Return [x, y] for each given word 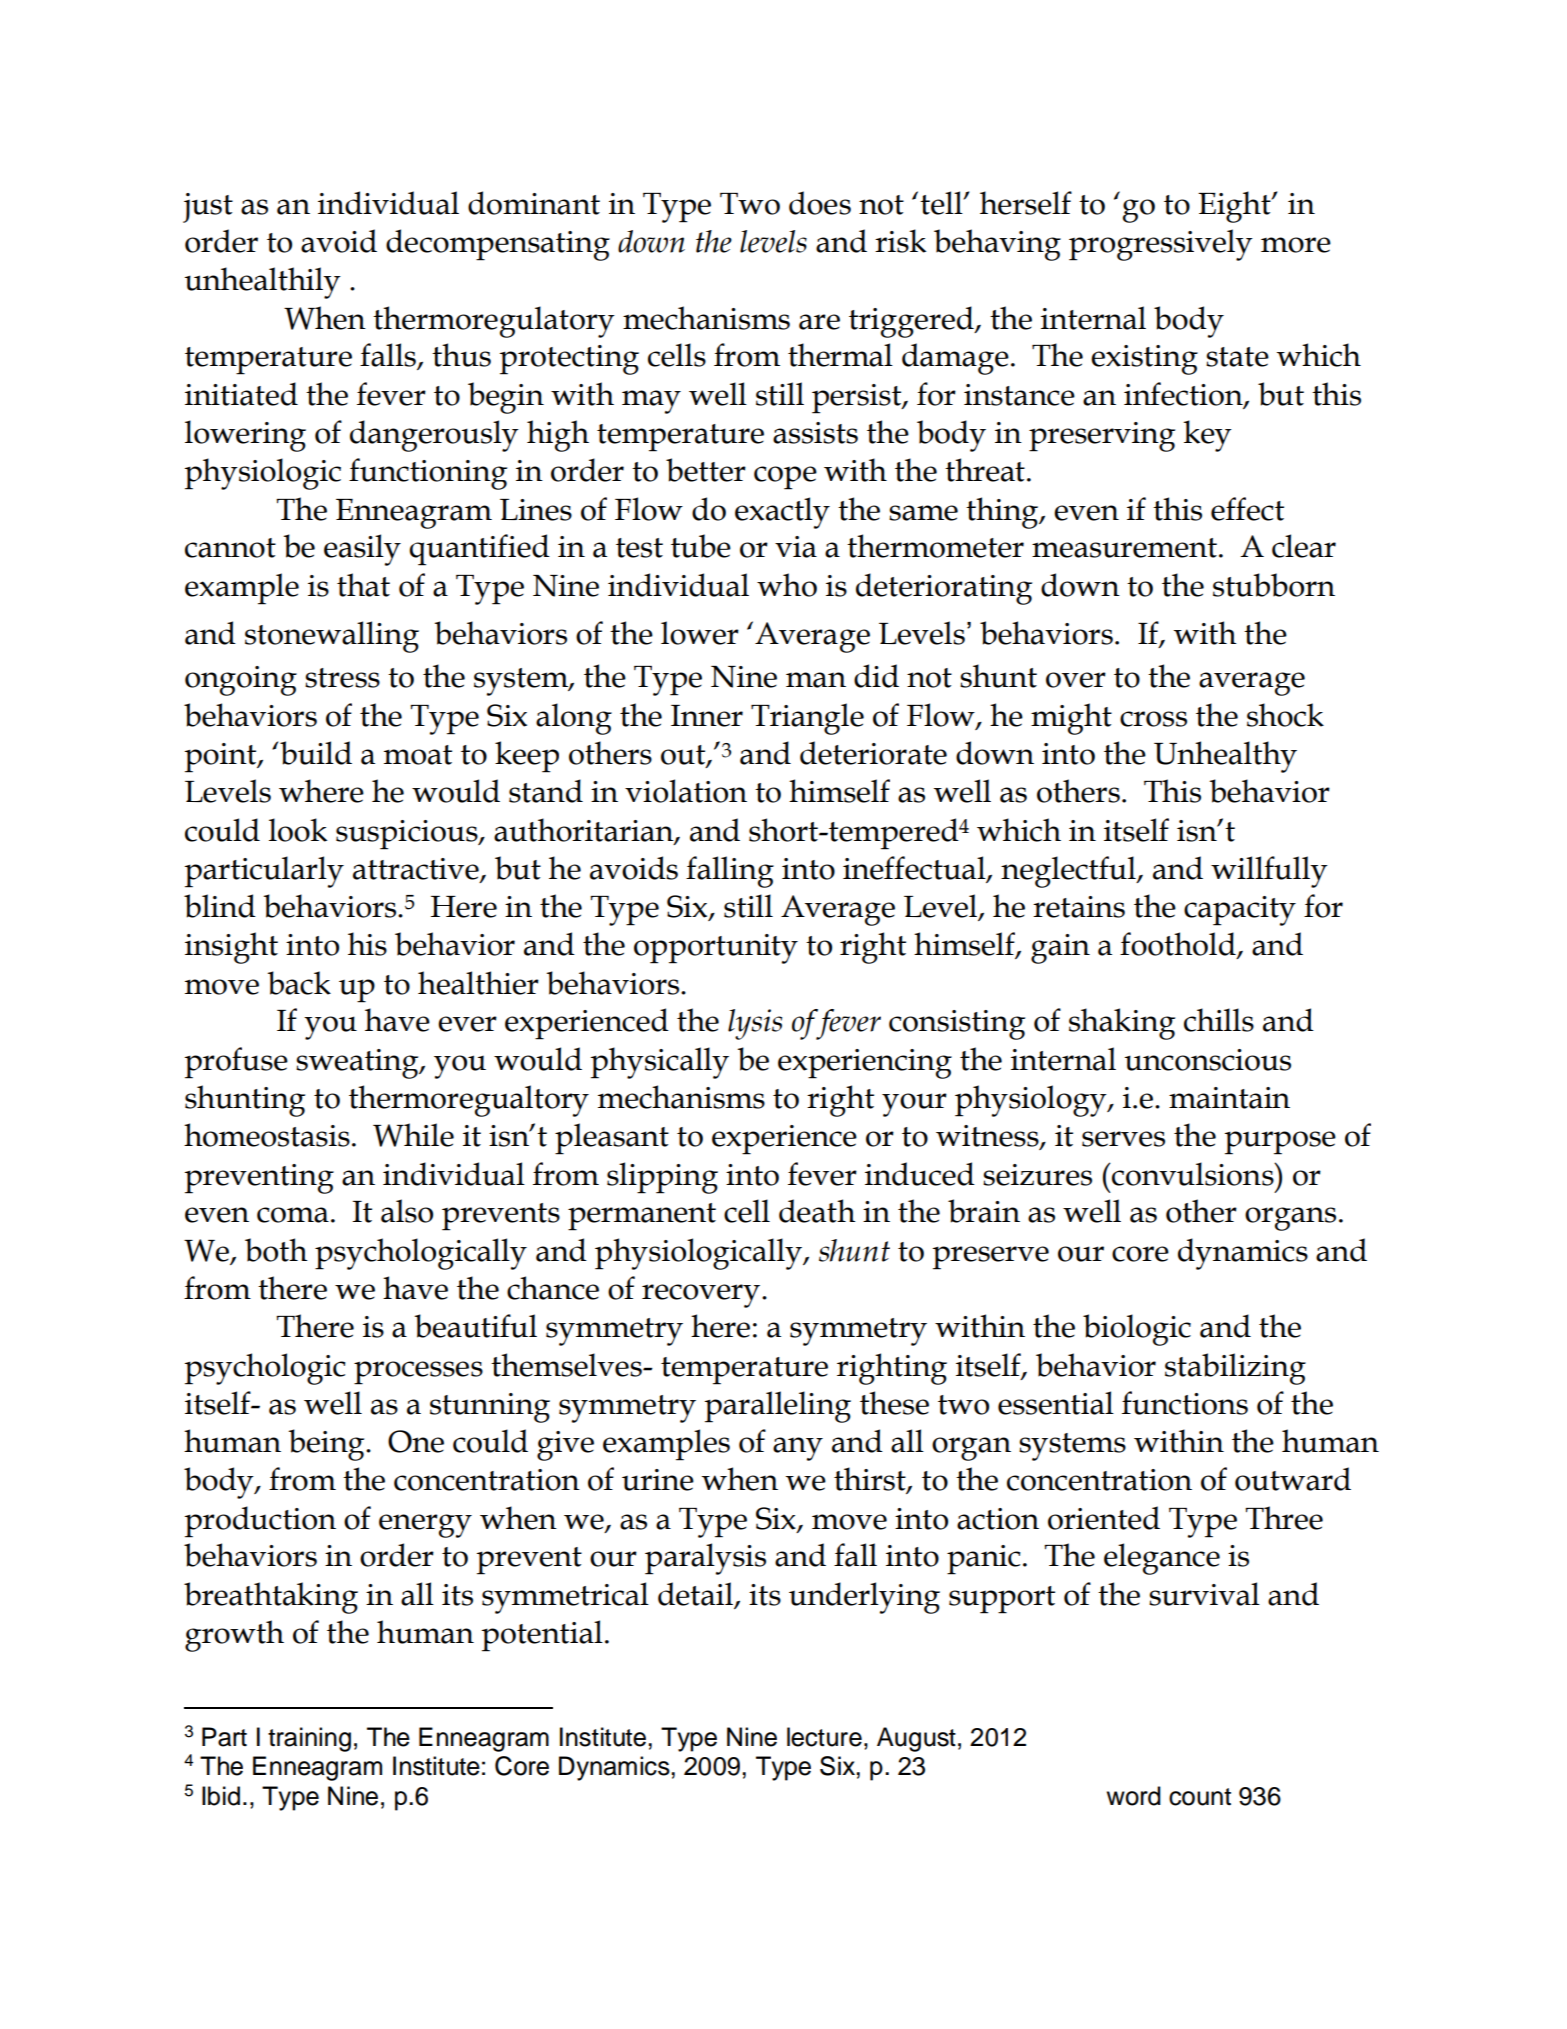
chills [1219, 1020]
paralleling [778, 1407]
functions [1185, 1403]
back [299, 983]
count [1200, 1797]
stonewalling [332, 637]
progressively [1161, 245]
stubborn [1274, 585]
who [787, 585]
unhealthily [263, 283]
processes [418, 1373]
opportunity [716, 949]
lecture [824, 1737]
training [309, 1739]
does [820, 203]
